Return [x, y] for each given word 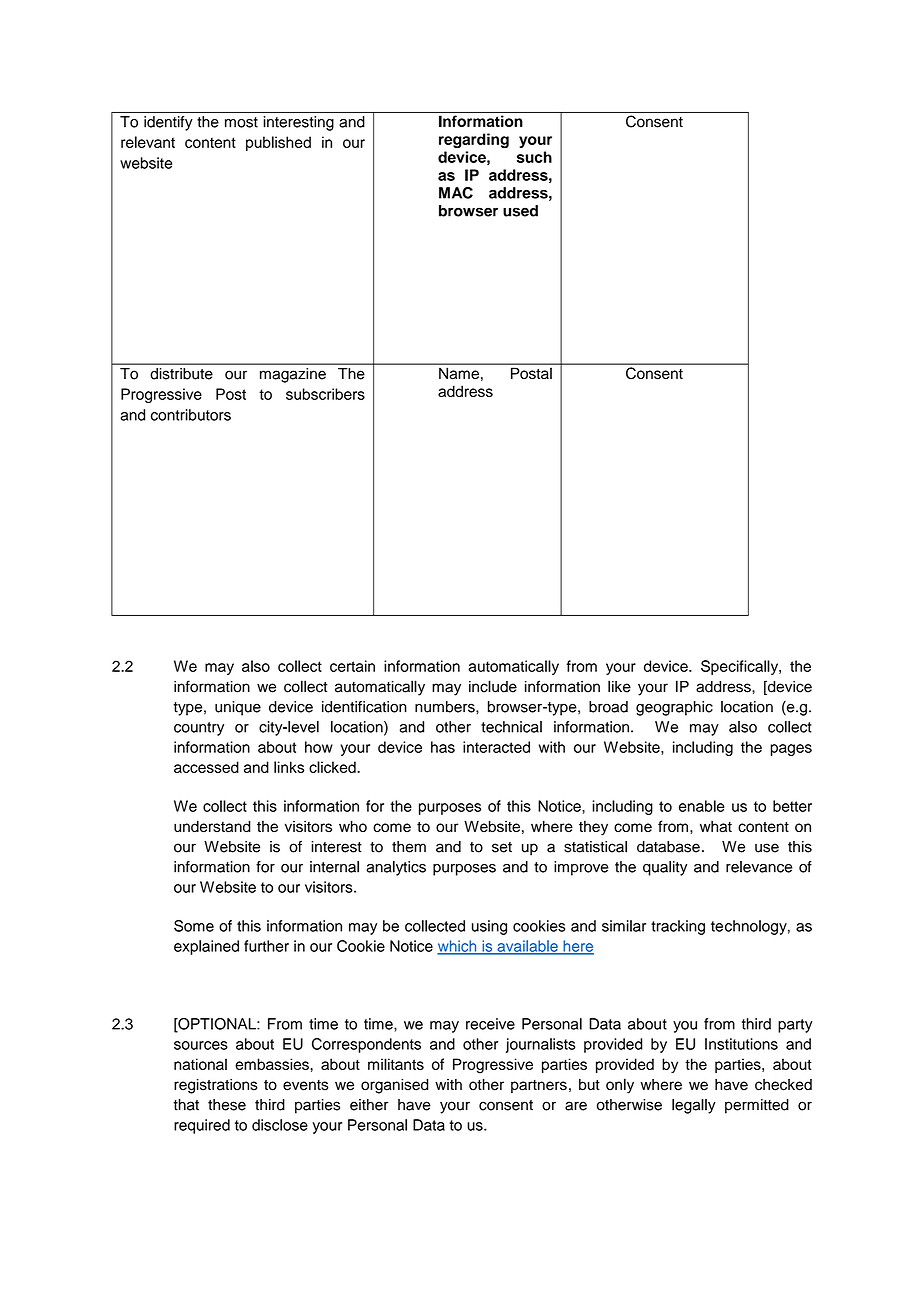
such [534, 157]
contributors [191, 415]
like [619, 686]
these [227, 1105]
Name [459, 373]
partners [539, 1086]
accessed [206, 767]
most [241, 122]
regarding [474, 140]
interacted [496, 747]
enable [702, 806]
